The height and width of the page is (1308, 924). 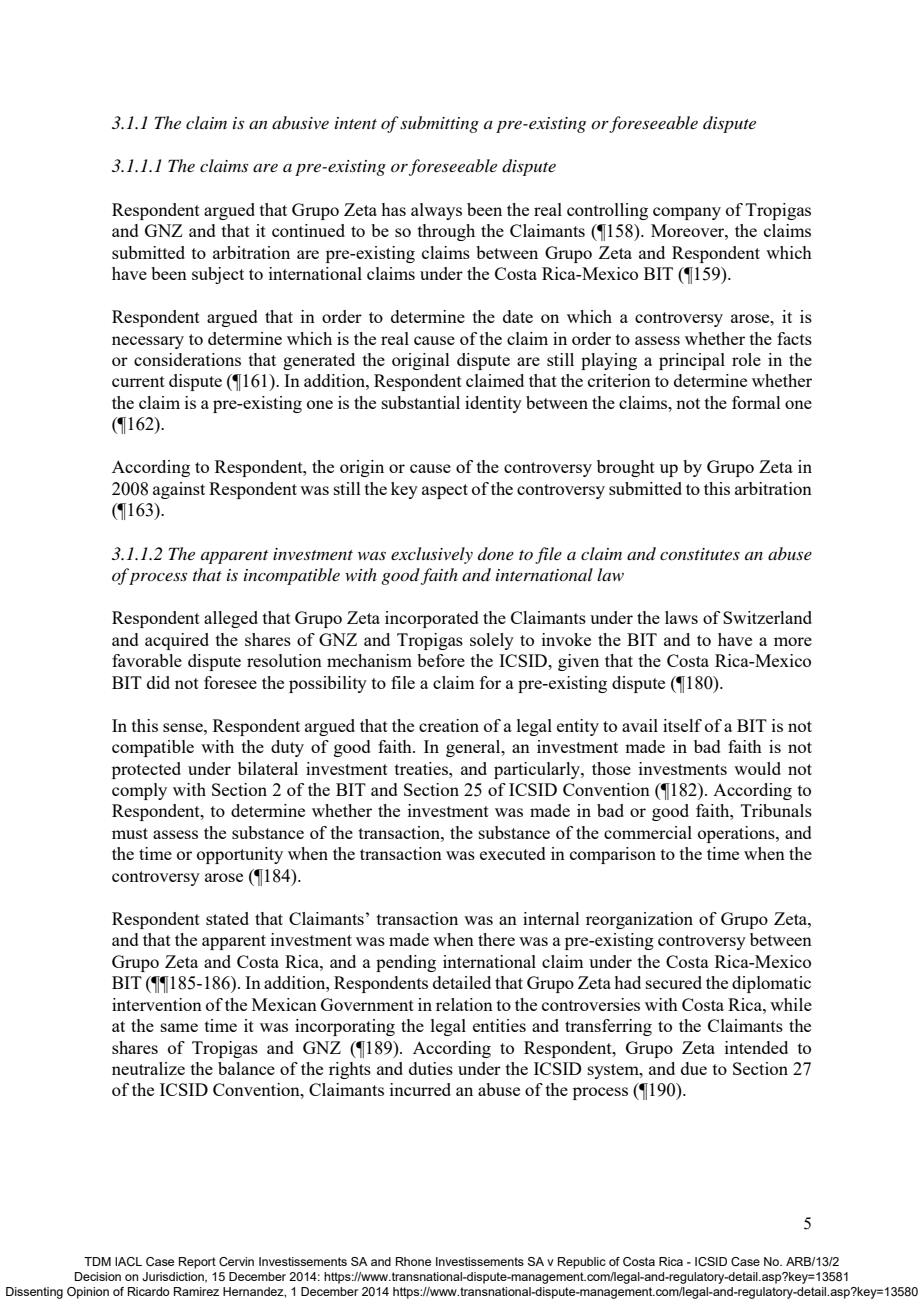 I want to click on TDM, so click(x=97, y=1261).
